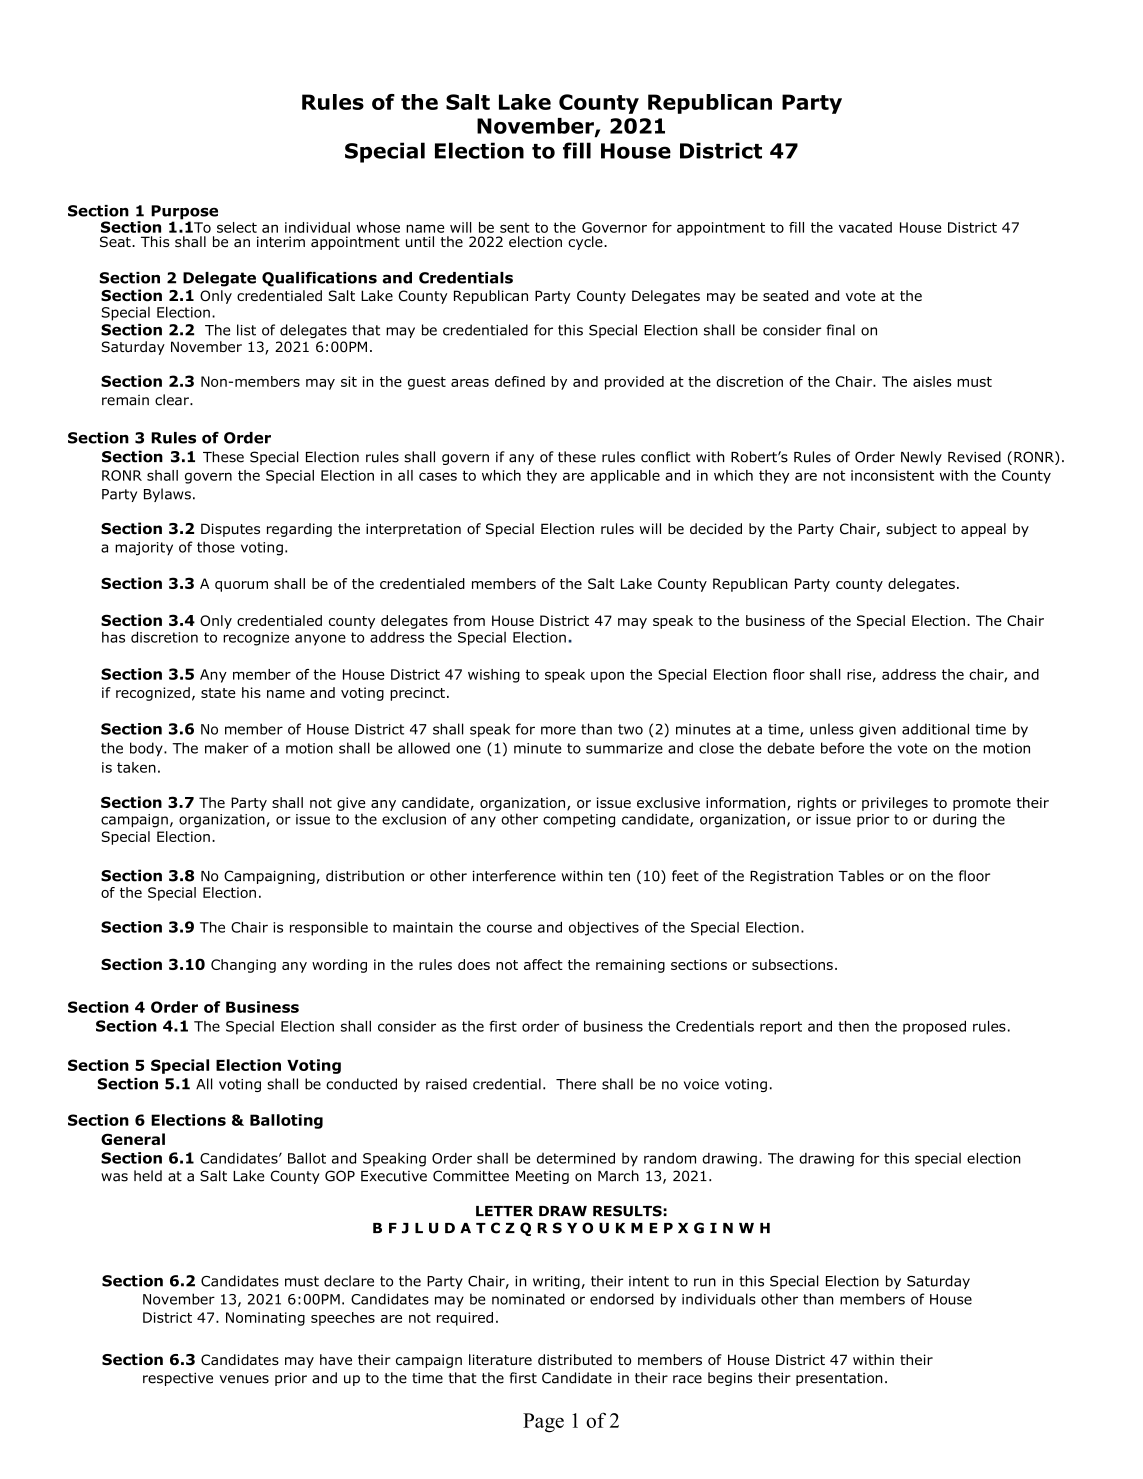  Describe the element at coordinates (230, 530) in the screenshot. I see `Disputes` at that location.
